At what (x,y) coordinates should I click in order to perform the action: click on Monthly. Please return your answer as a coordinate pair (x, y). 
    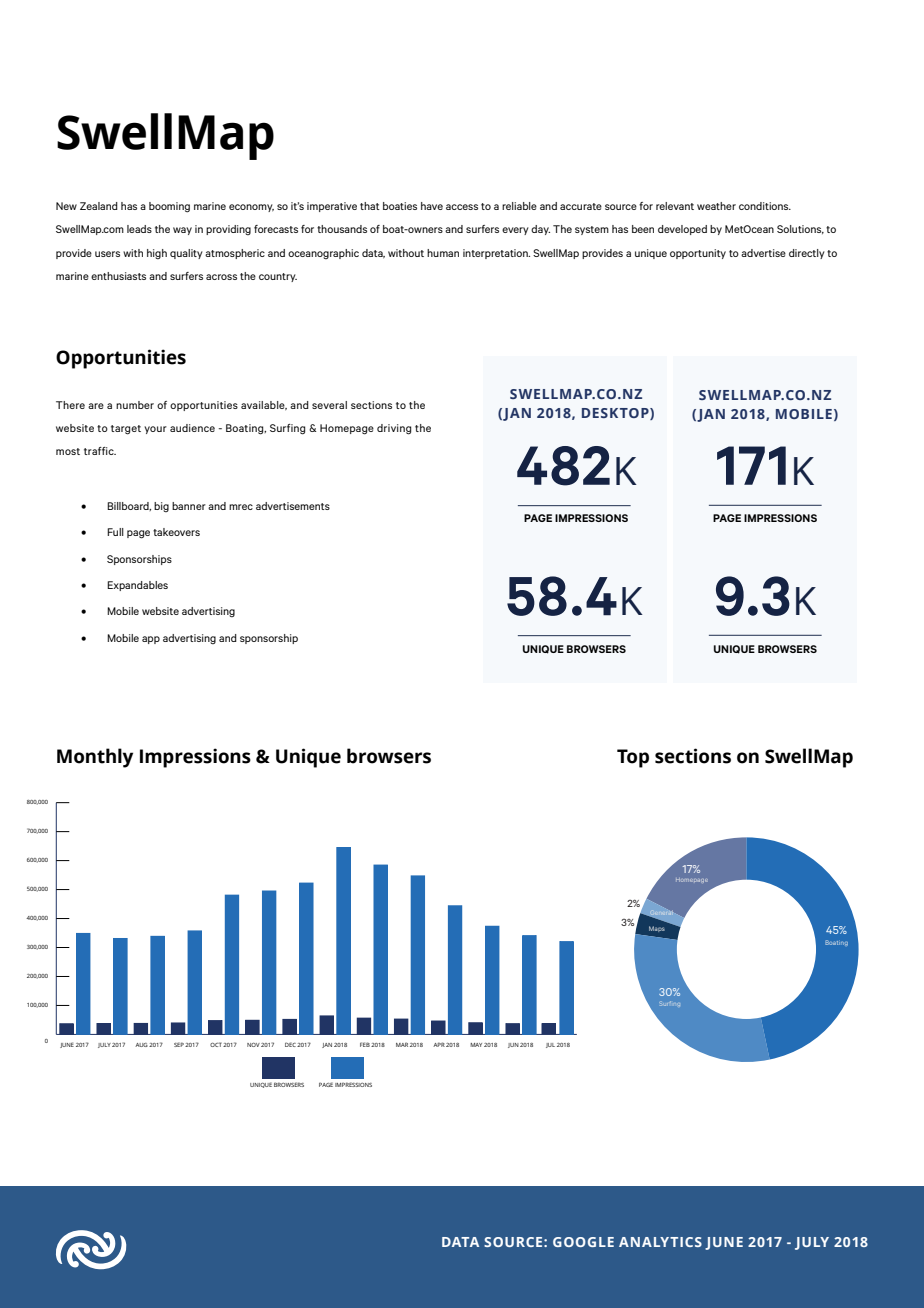
    Looking at the image, I should click on (95, 758).
